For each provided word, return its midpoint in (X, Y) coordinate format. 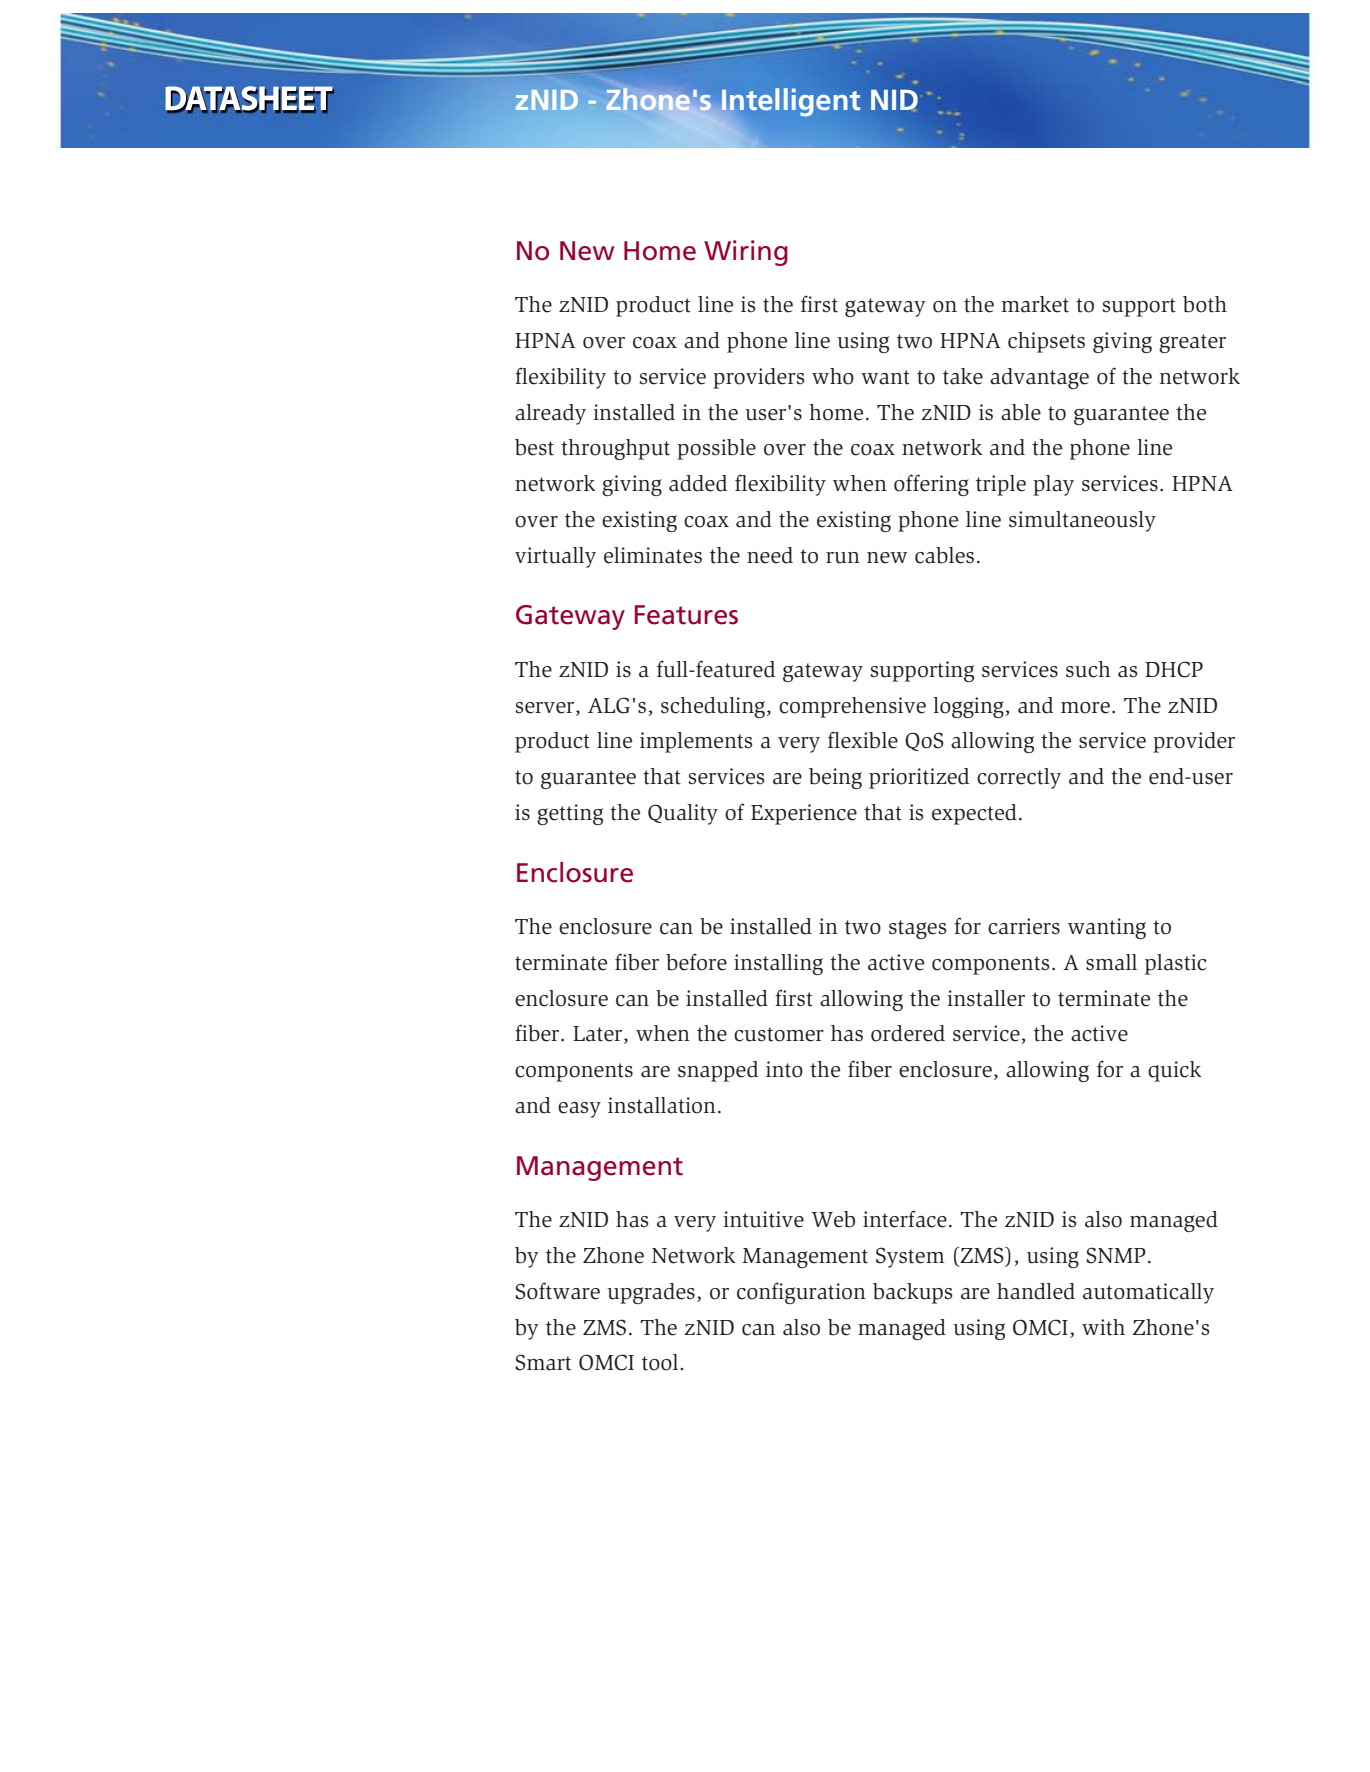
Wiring (746, 253)
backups (913, 1293)
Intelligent (790, 103)
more (1085, 708)
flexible (863, 740)
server (546, 708)
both (1205, 304)
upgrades (651, 1293)
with (1103, 1327)
